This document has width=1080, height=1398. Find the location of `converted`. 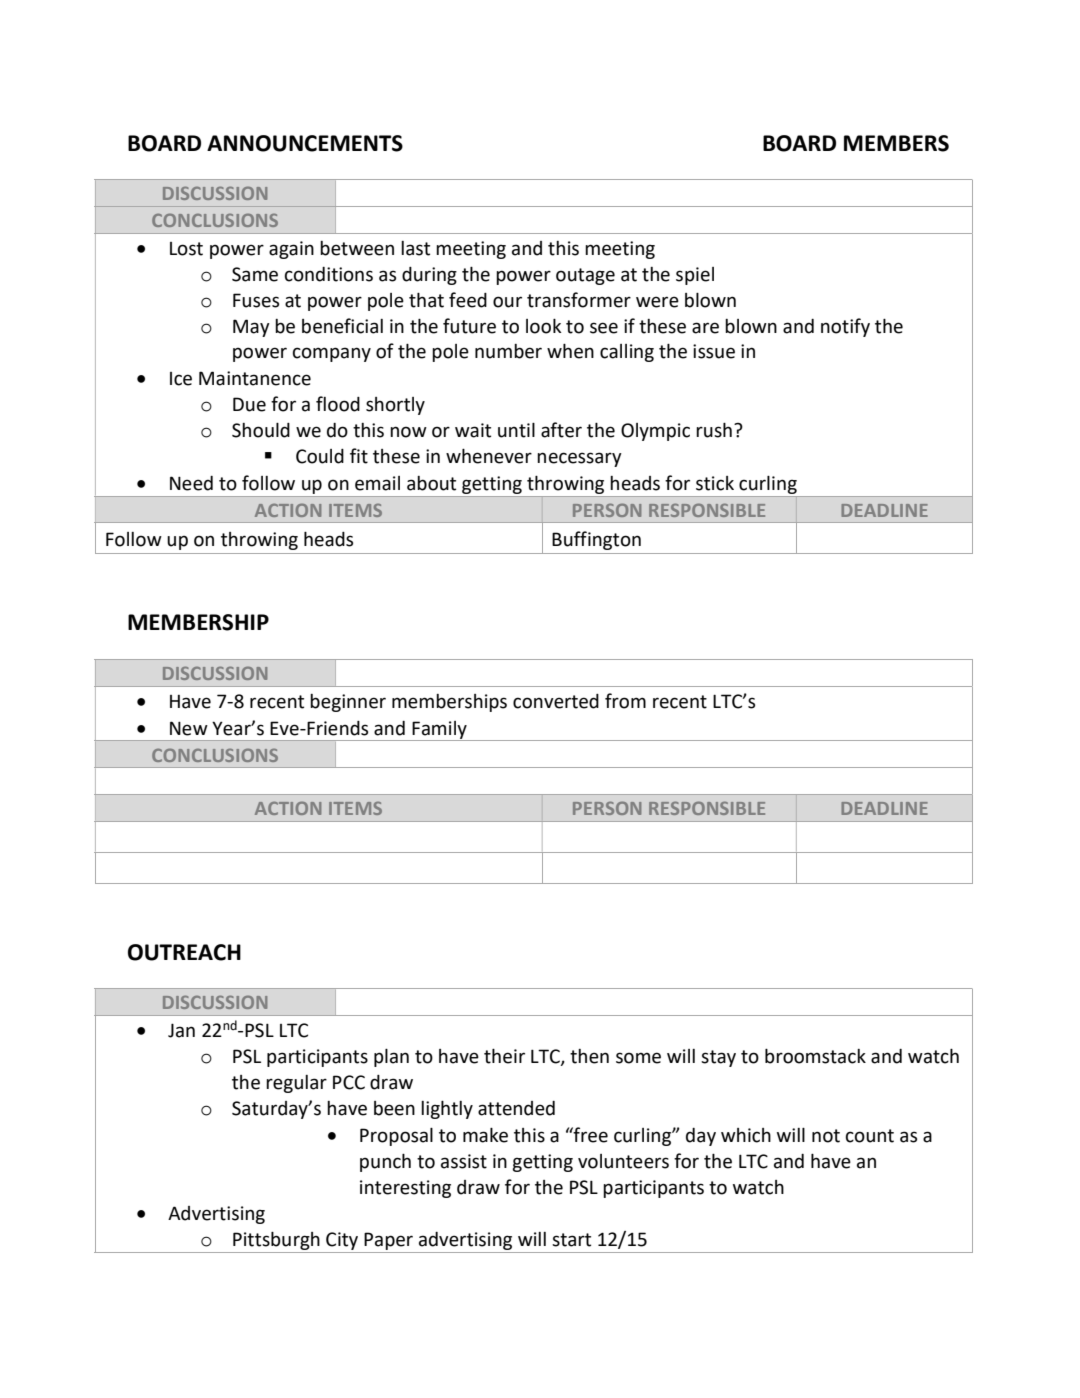

converted is located at coordinates (556, 701).
